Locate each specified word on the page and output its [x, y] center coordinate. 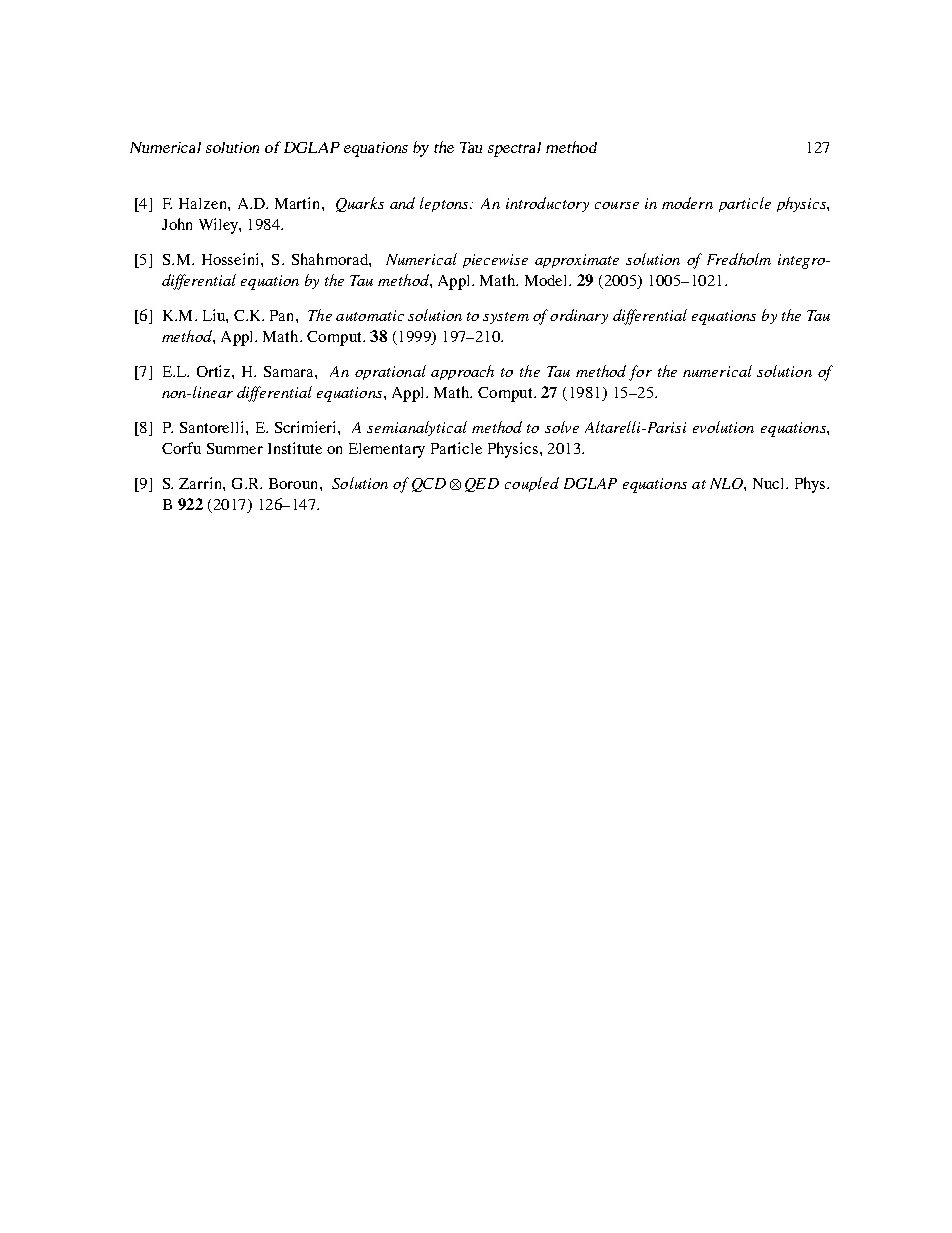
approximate [577, 261]
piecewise [495, 261]
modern [687, 203]
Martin [299, 203]
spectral [514, 149]
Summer [235, 448]
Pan [283, 315]
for [640, 373]
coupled [532, 484]
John [177, 224]
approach [462, 372]
